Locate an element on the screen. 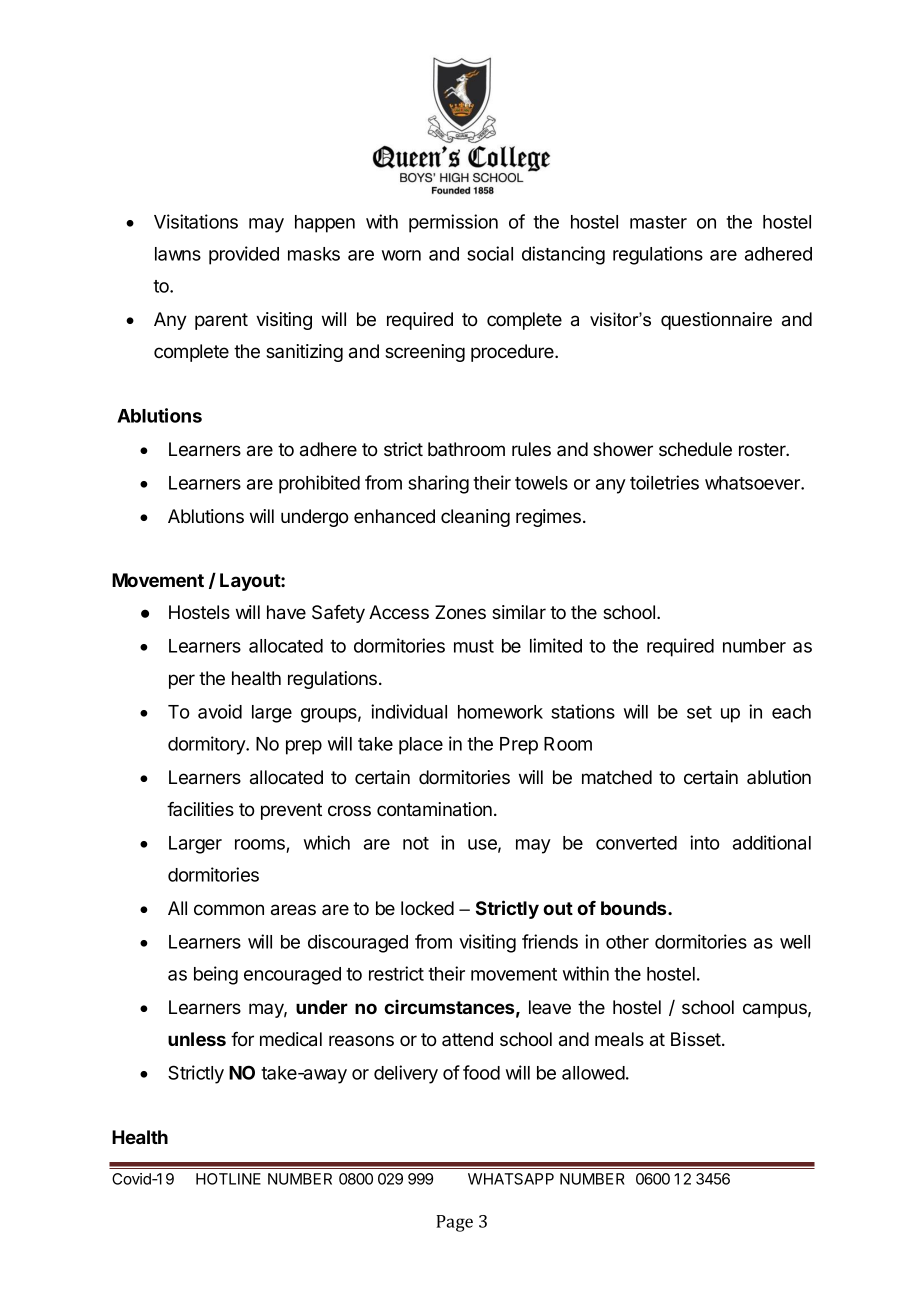 This screenshot has height=1308, width=924. friends is located at coordinates (550, 941).
